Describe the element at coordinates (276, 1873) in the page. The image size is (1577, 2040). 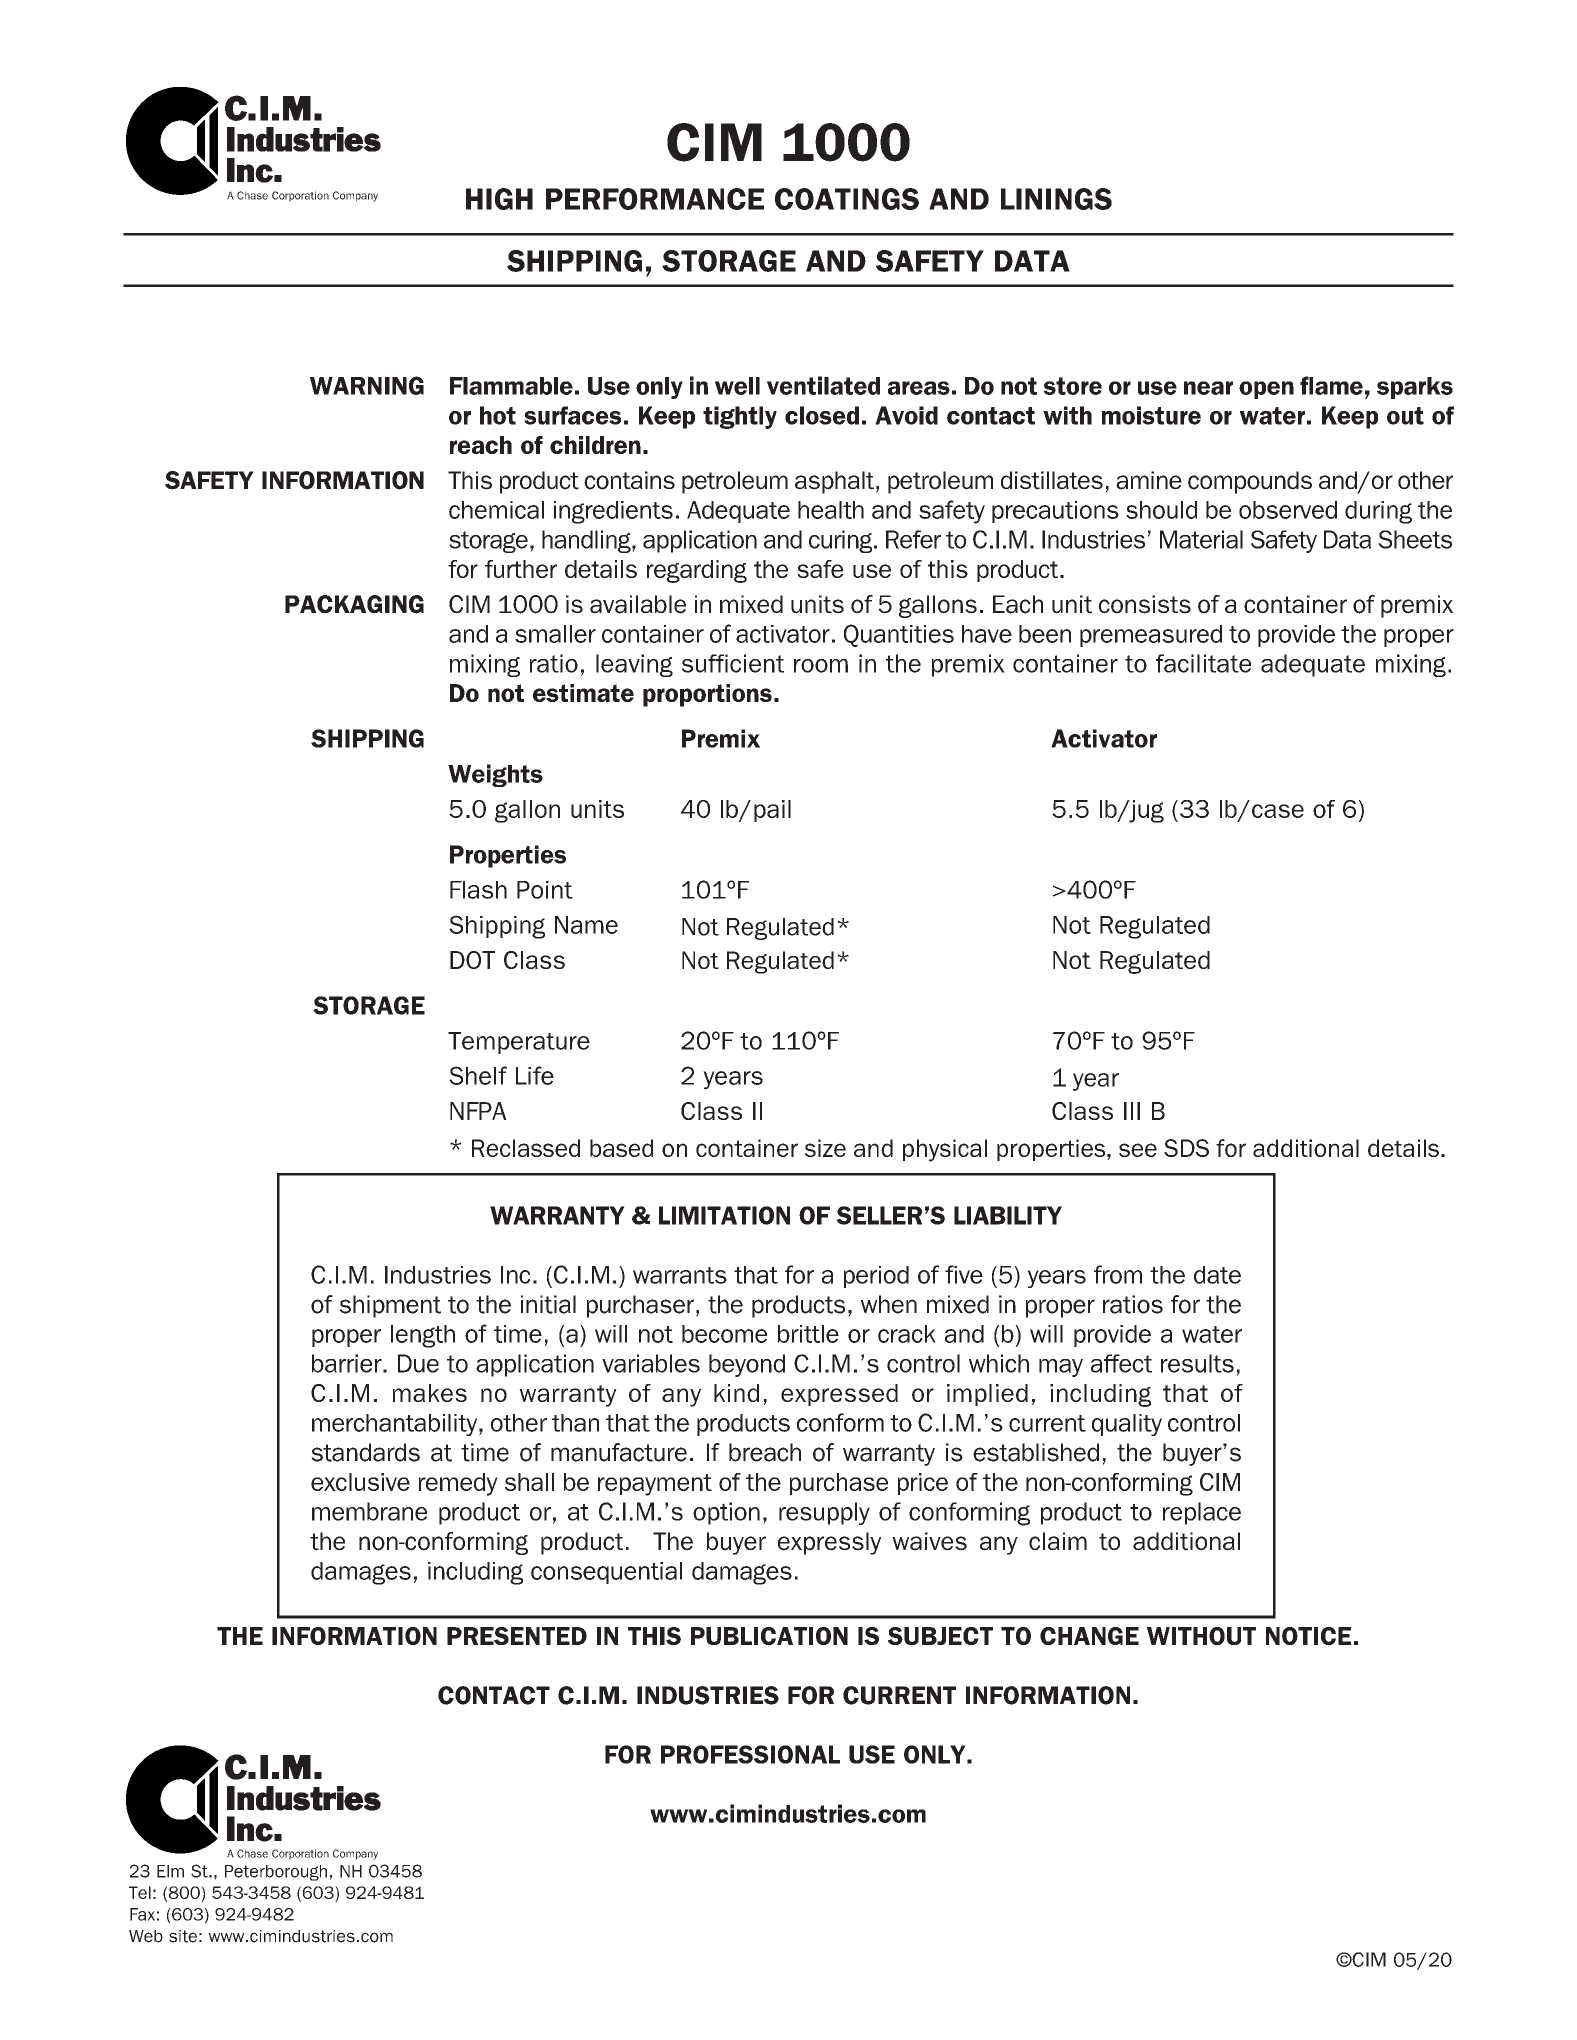
I see `Peterborough` at that location.
